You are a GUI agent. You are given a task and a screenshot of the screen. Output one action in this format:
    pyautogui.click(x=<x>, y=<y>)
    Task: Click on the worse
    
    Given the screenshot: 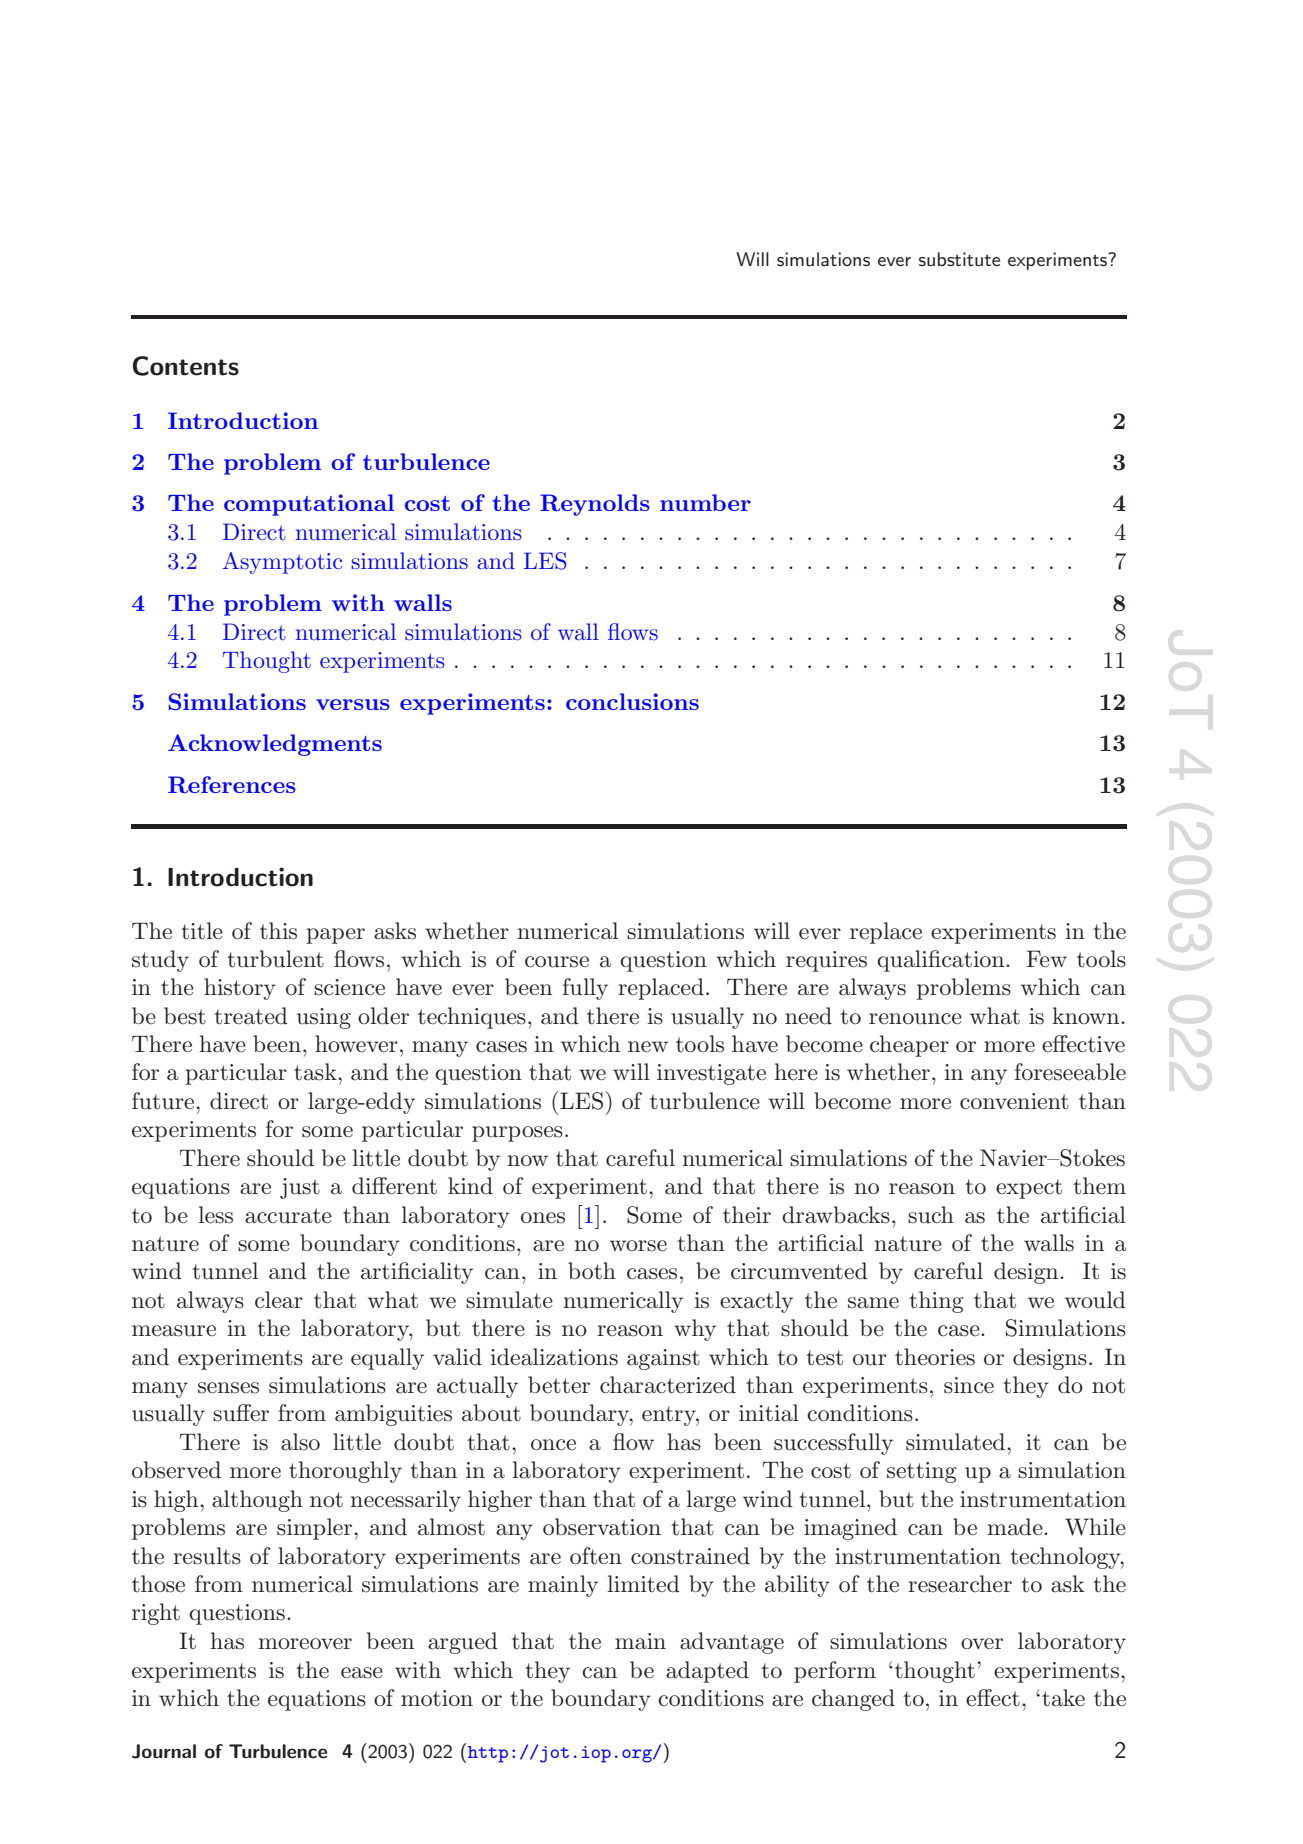 What is the action you would take?
    pyautogui.click(x=638, y=1246)
